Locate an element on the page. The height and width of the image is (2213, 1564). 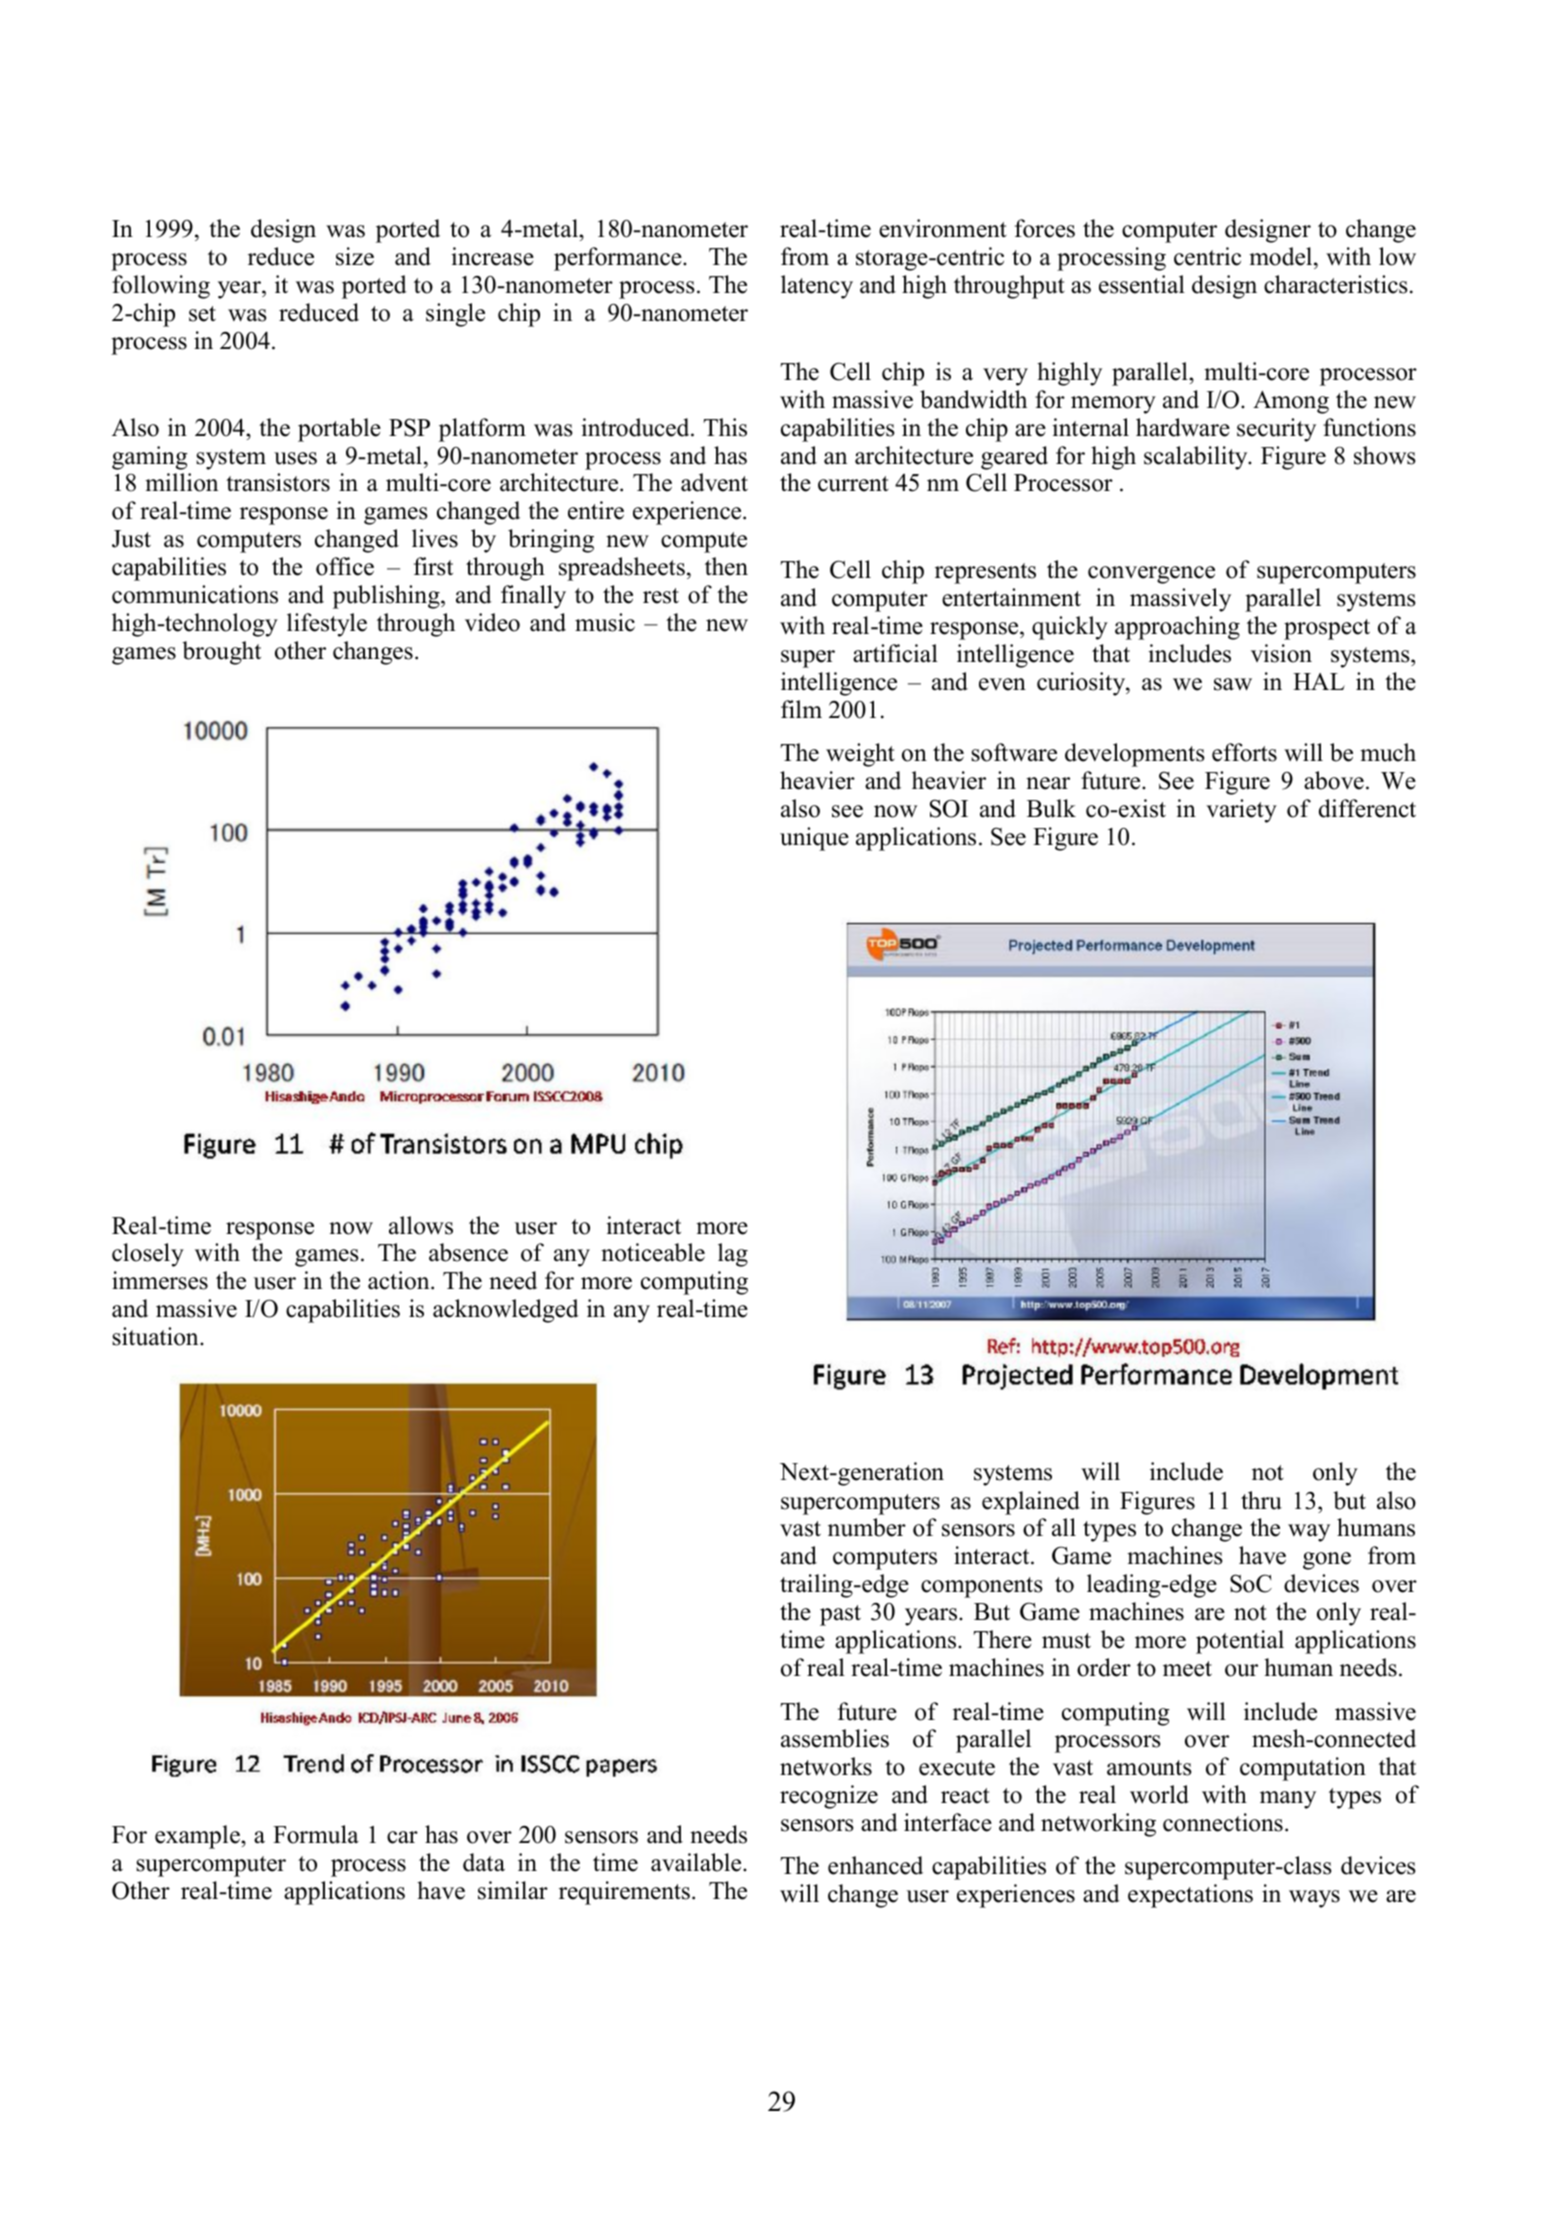
variety is located at coordinates (1241, 811).
